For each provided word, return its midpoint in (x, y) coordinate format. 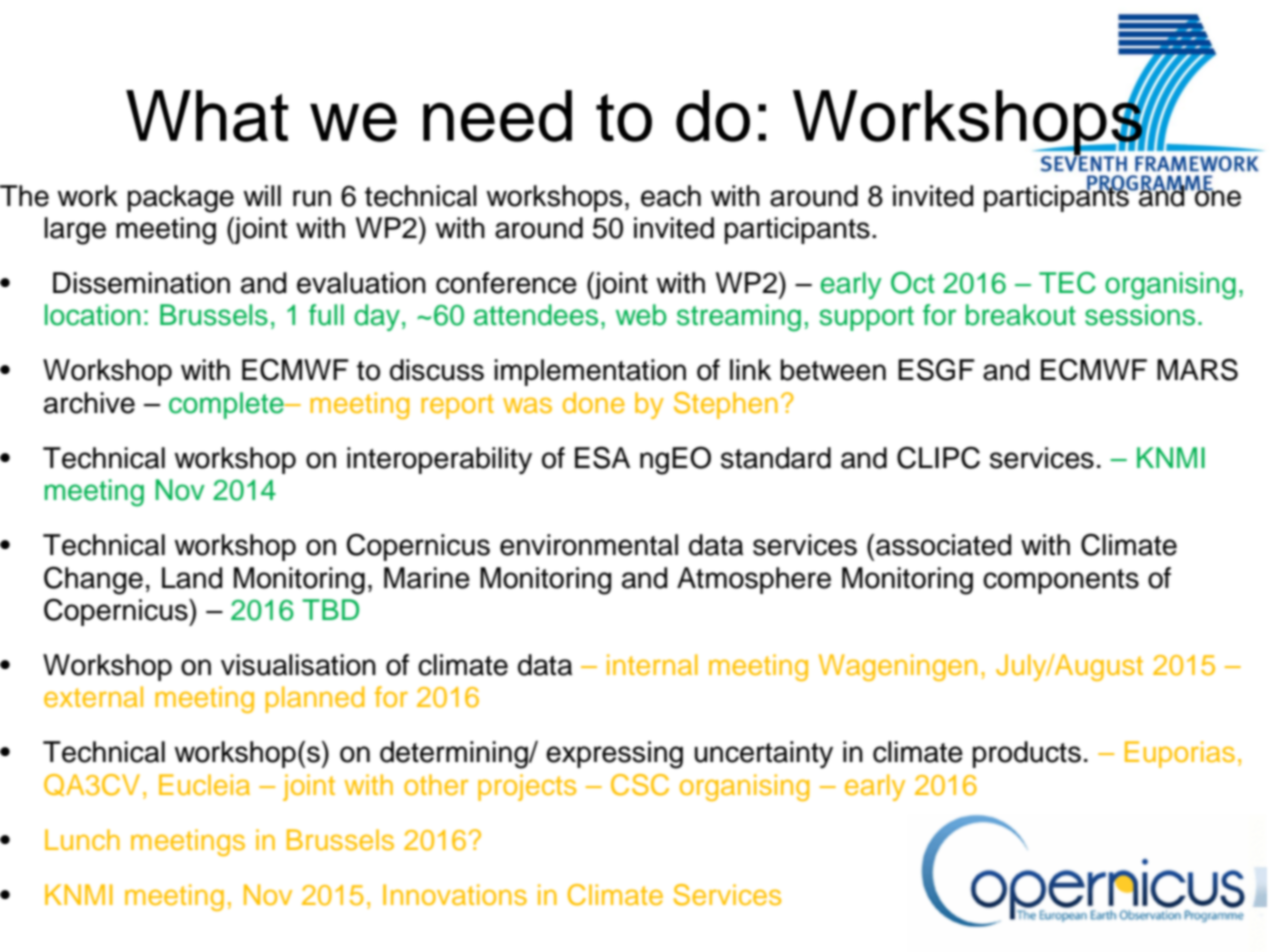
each (671, 196)
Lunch (82, 839)
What (207, 116)
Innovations (455, 894)
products (1027, 754)
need (497, 116)
